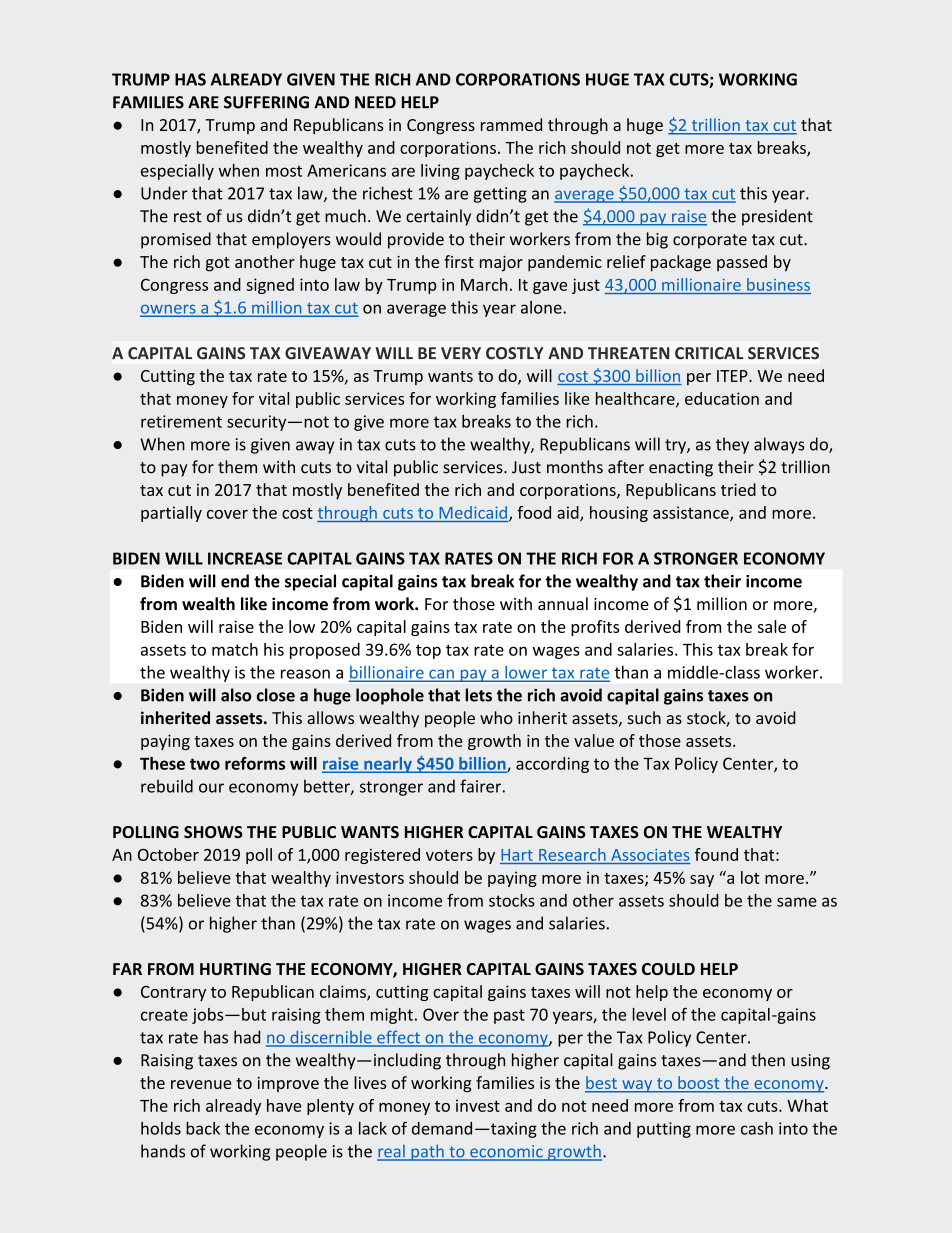 This screenshot has width=952, height=1233. Describe the element at coordinates (702, 881) in the screenshot. I see `say` at that location.
